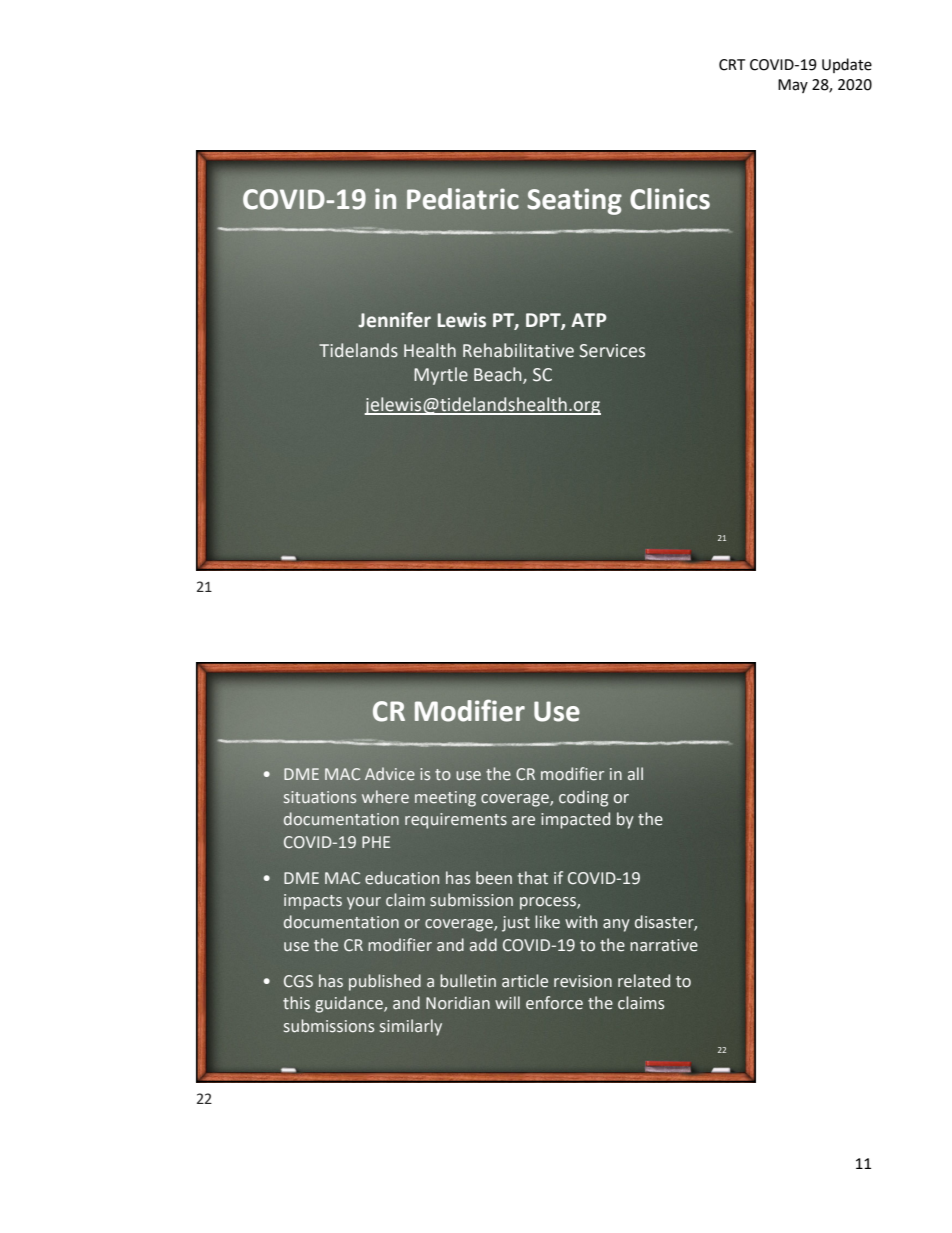  Describe the element at coordinates (793, 86) in the screenshot. I see `May` at that location.
